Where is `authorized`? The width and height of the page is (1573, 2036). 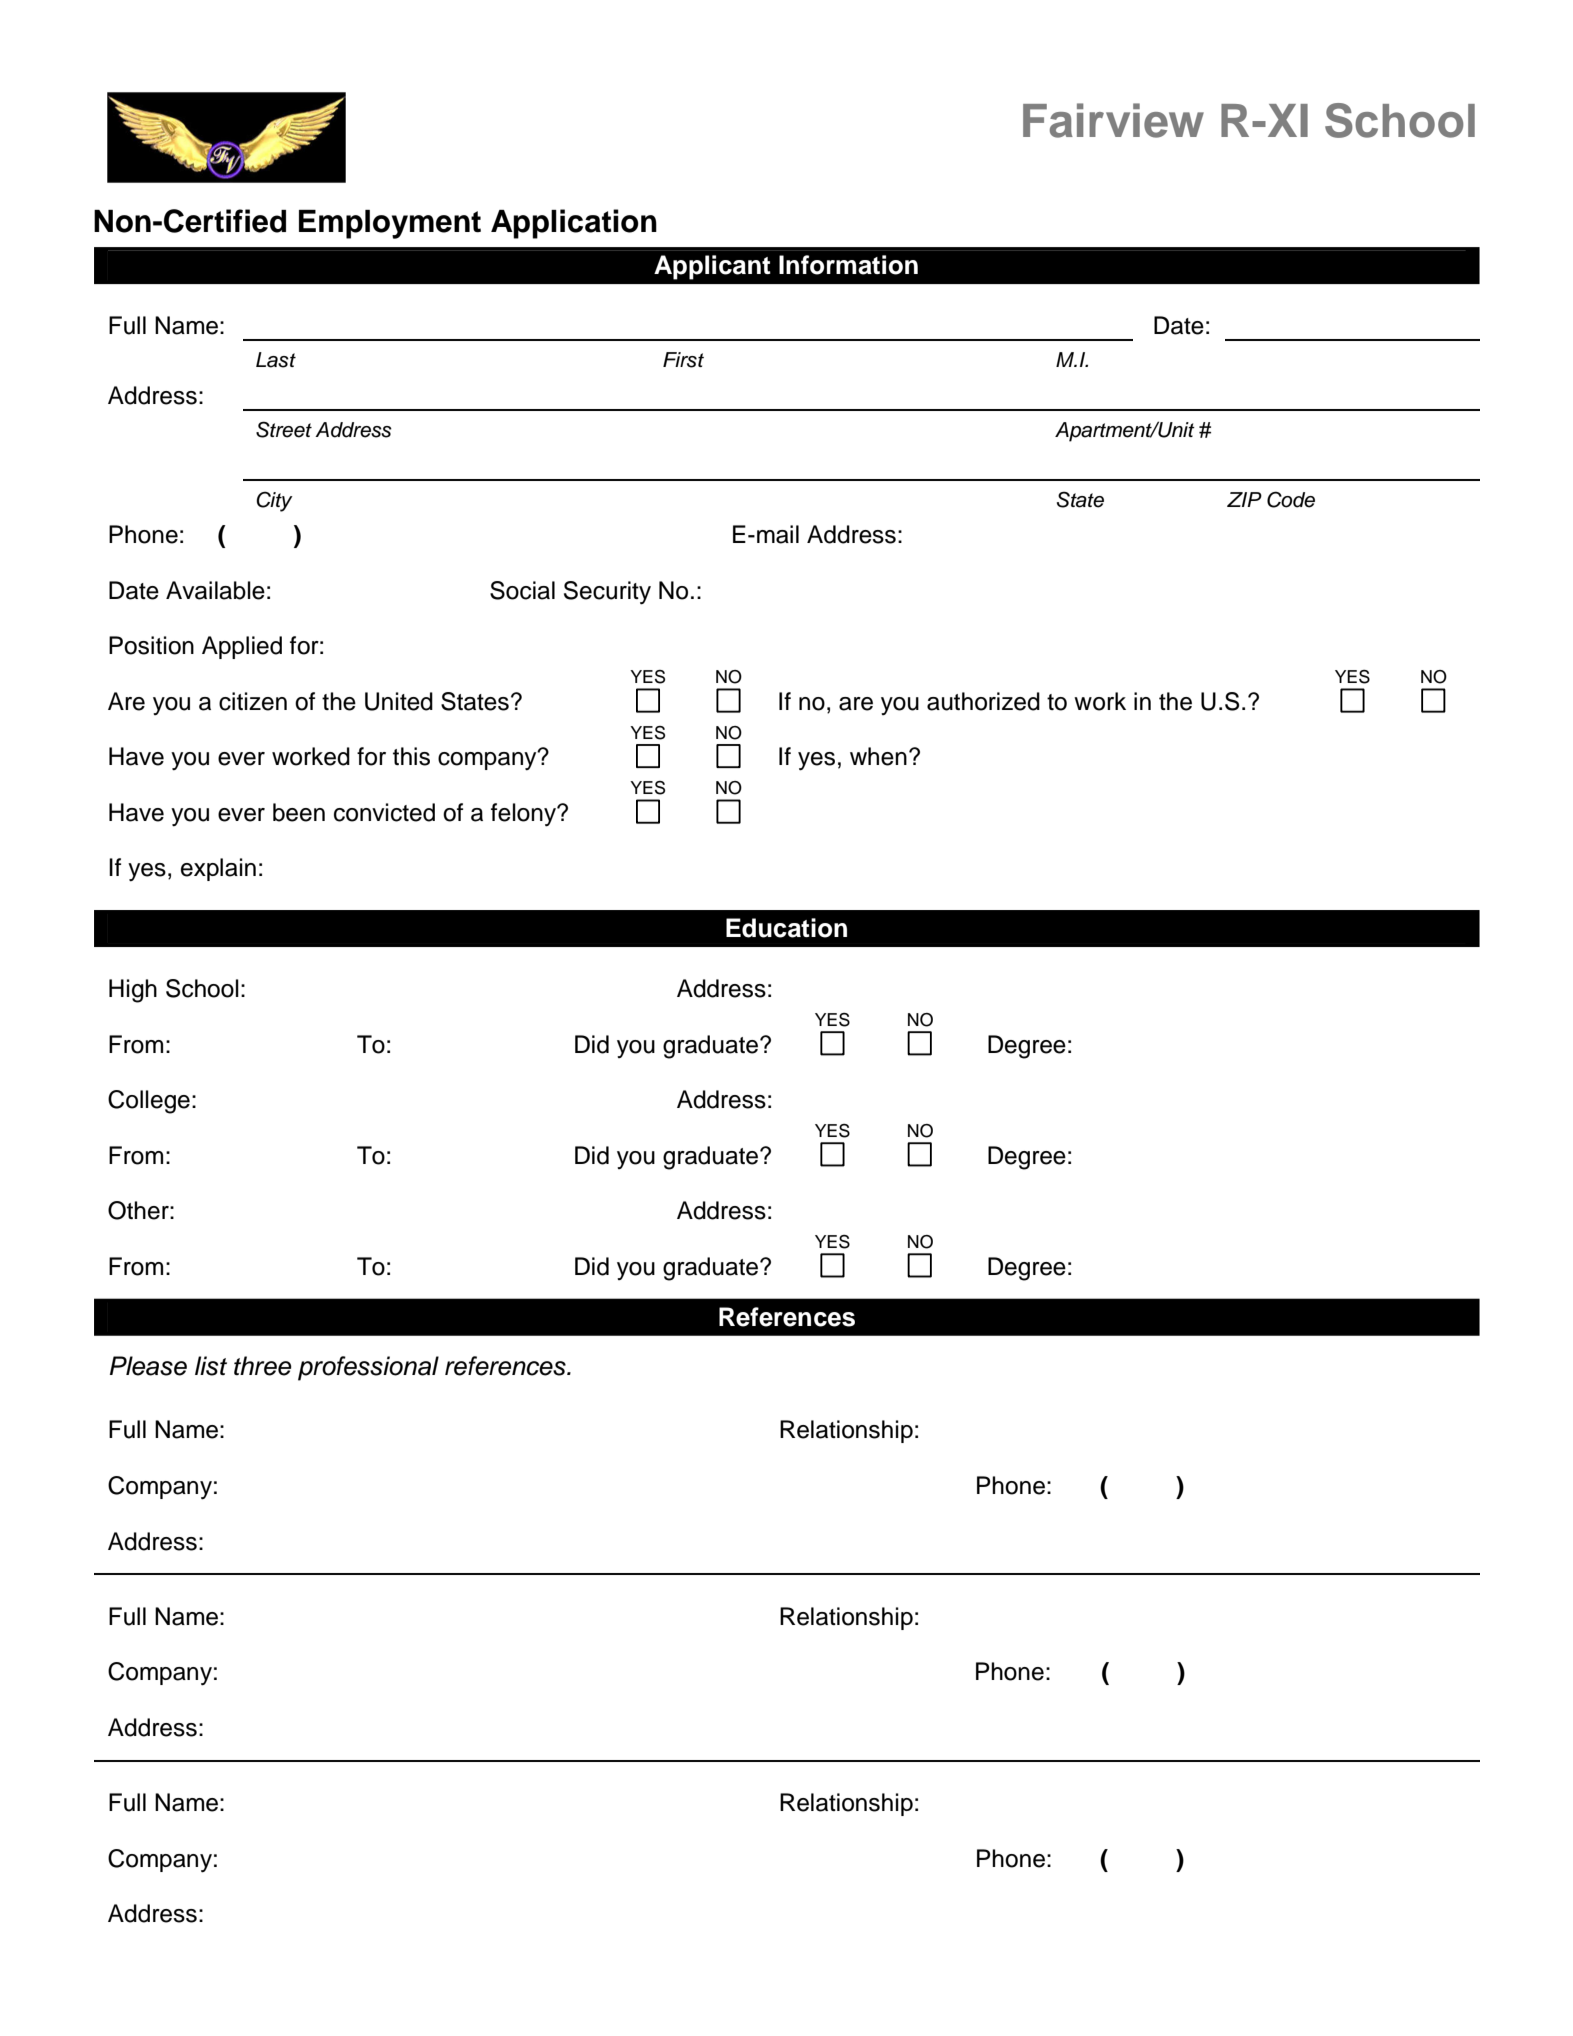
authorized is located at coordinates (983, 701).
